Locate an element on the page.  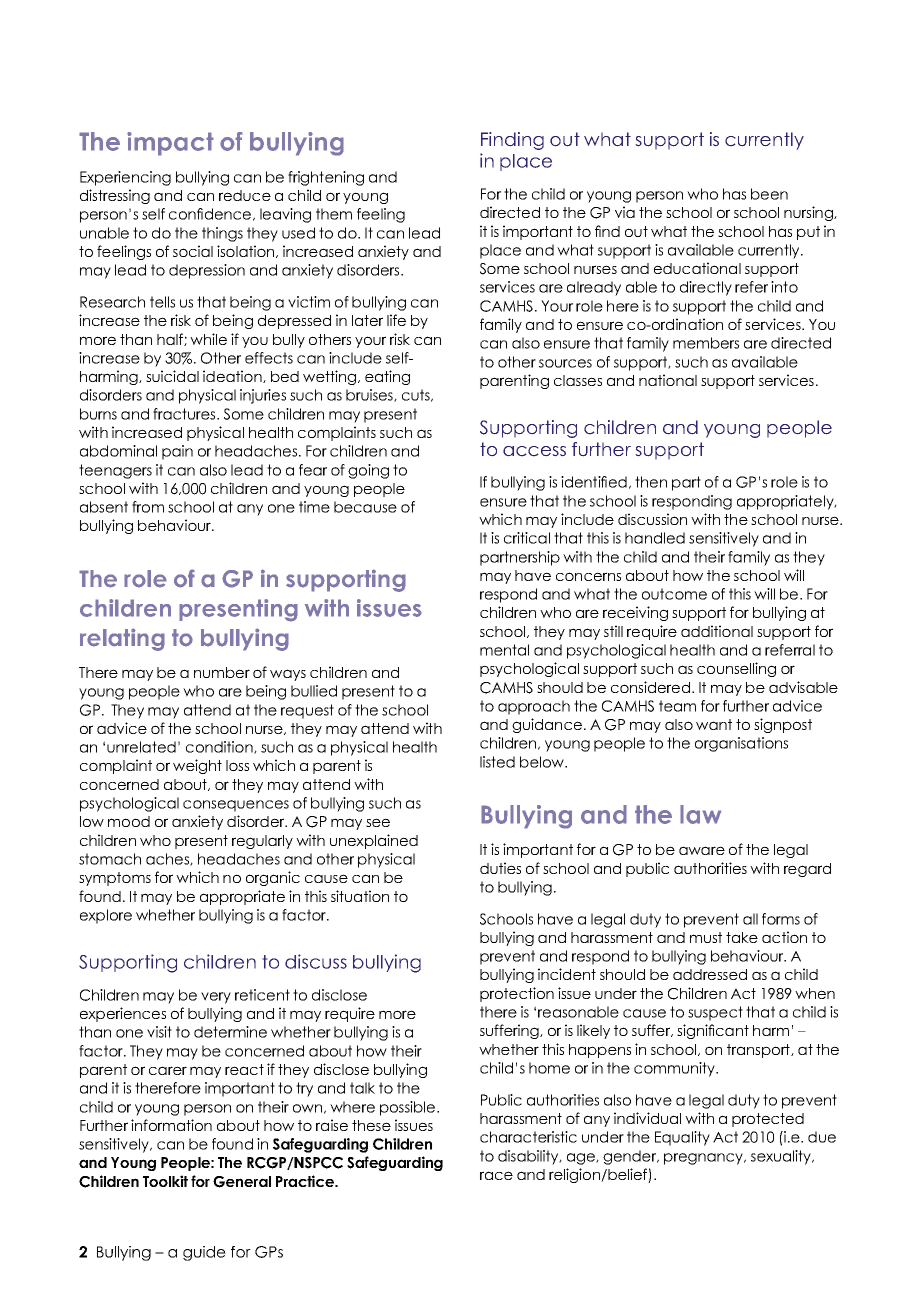
from is located at coordinates (148, 507).
